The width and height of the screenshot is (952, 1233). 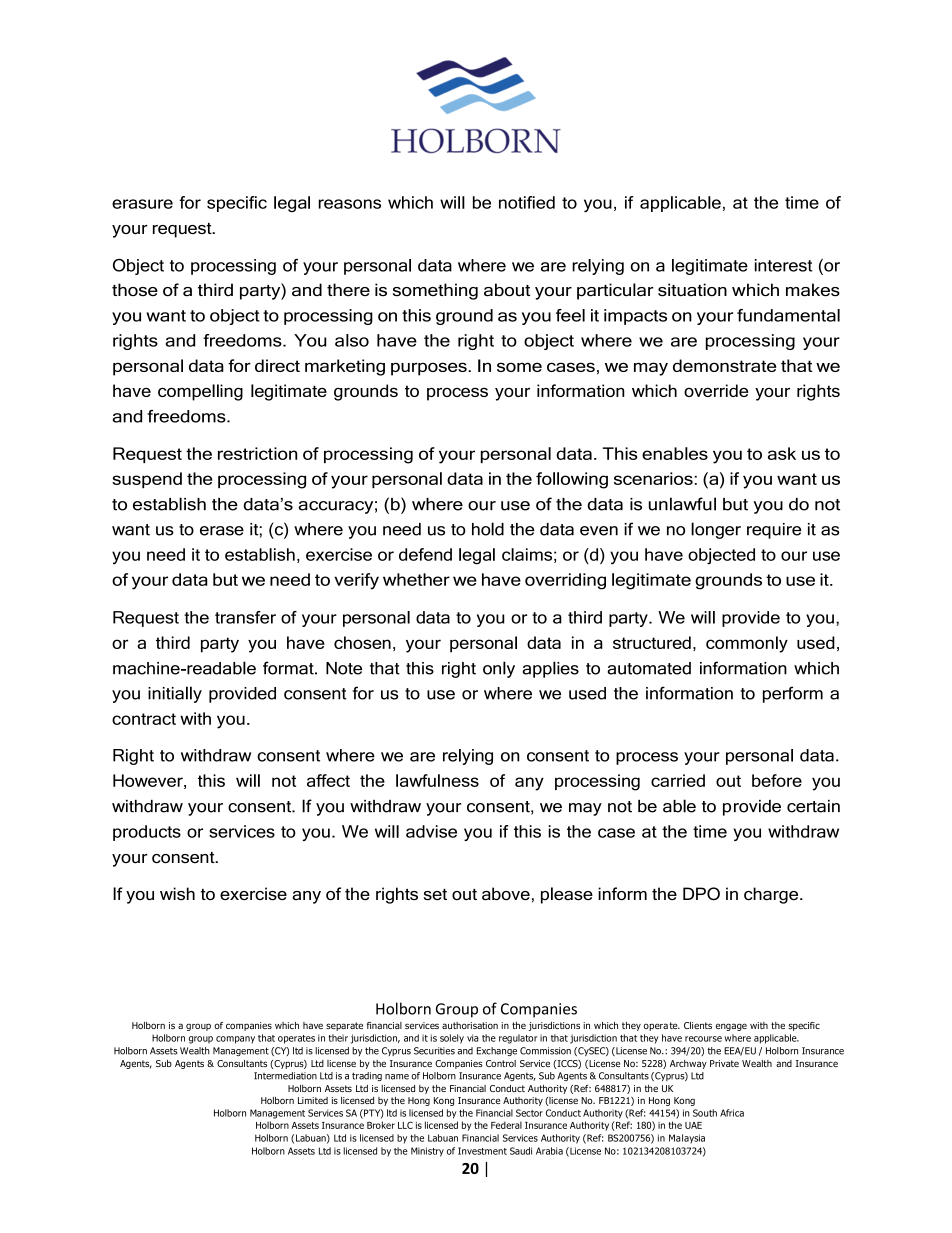 What do you see at coordinates (701, 893) in the screenshot?
I see `DPO` at bounding box center [701, 893].
